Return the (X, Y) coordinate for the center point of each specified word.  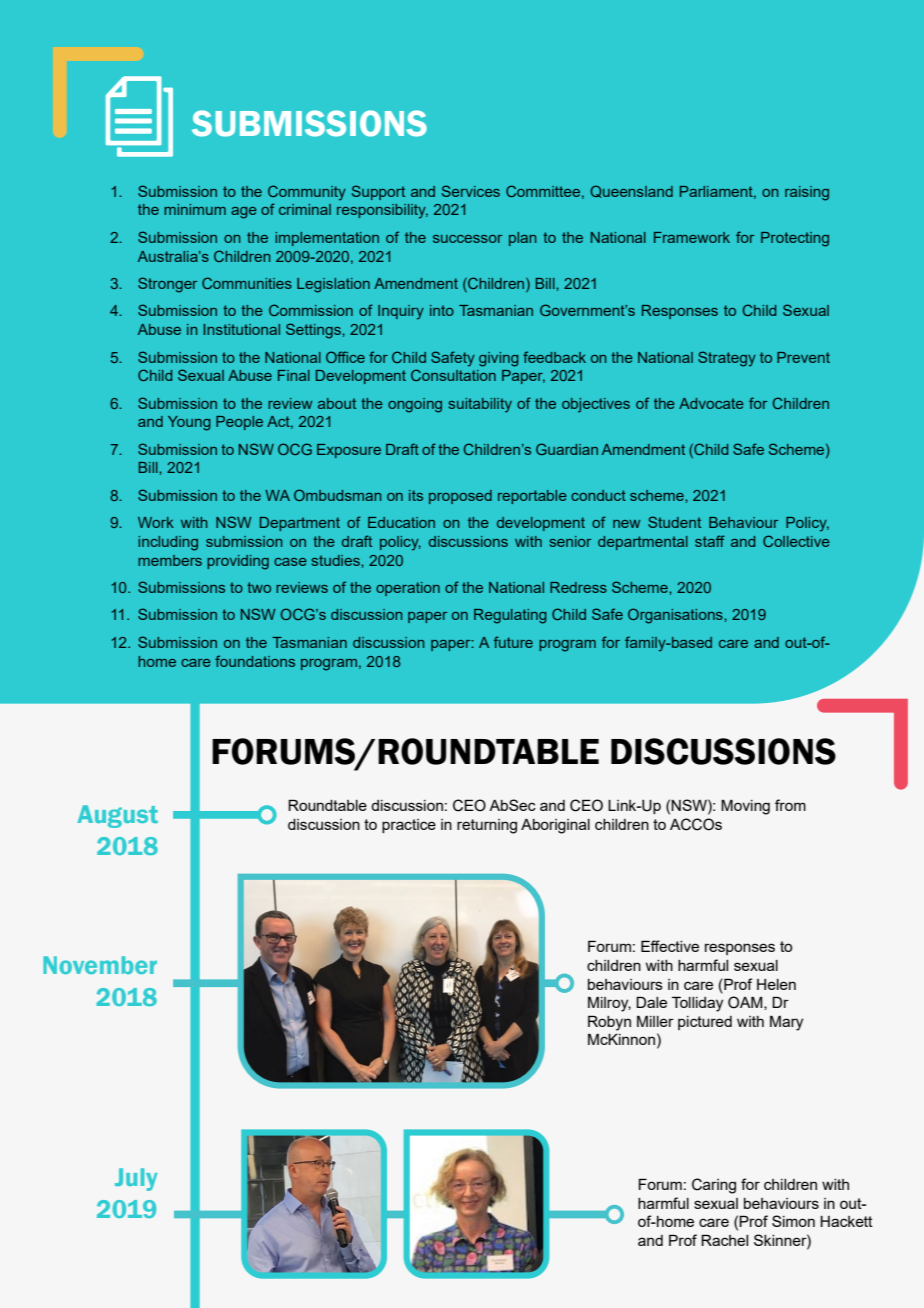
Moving (745, 807)
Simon (793, 1221)
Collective (796, 541)
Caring (714, 1186)
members (170, 560)
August (117, 816)
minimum (195, 209)
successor (467, 239)
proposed (460, 497)
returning (487, 826)
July (136, 1179)
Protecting (795, 239)
